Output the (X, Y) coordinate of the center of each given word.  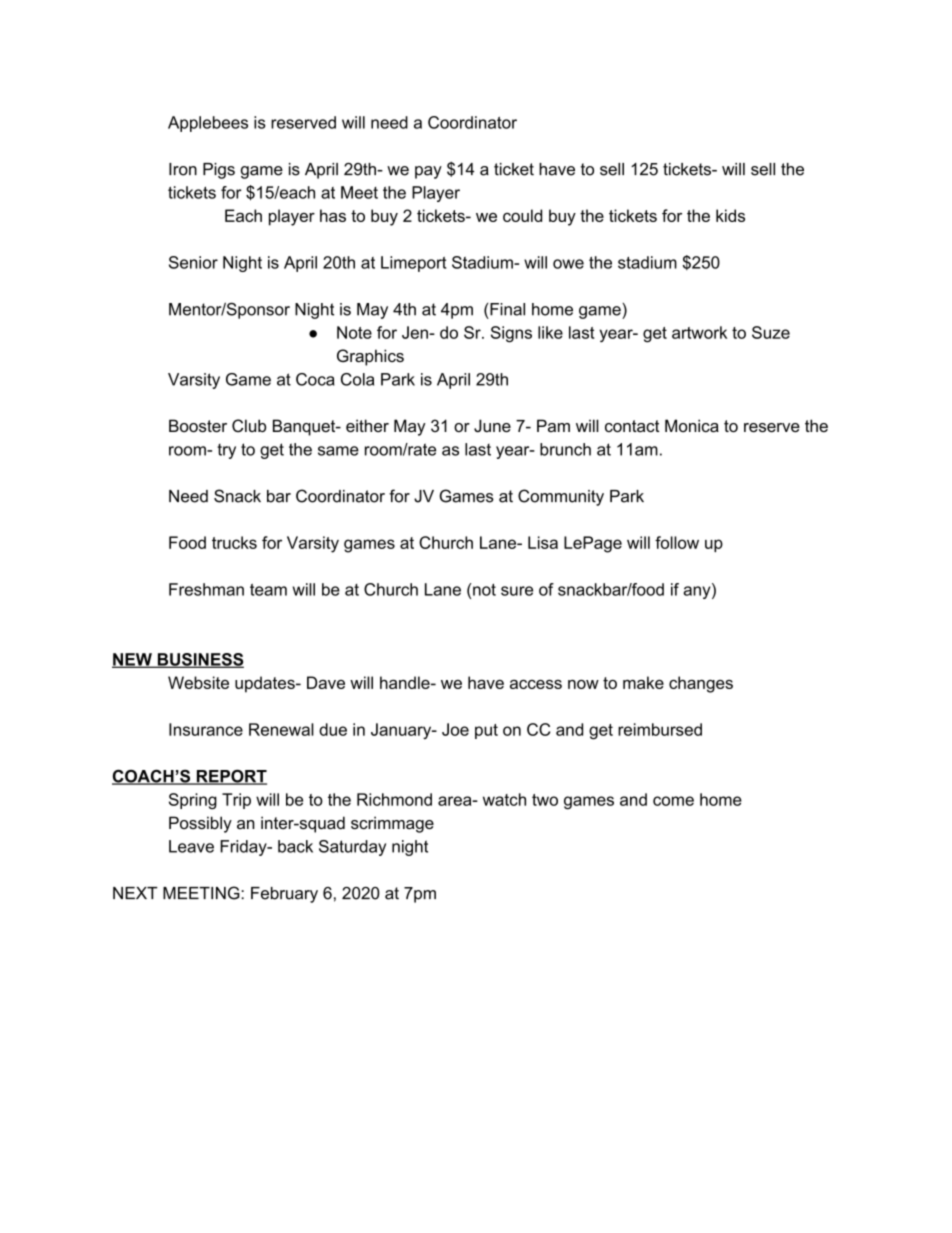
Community (561, 497)
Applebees (208, 124)
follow (677, 542)
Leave (191, 846)
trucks (234, 542)
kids (730, 215)
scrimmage (392, 824)
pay (428, 172)
